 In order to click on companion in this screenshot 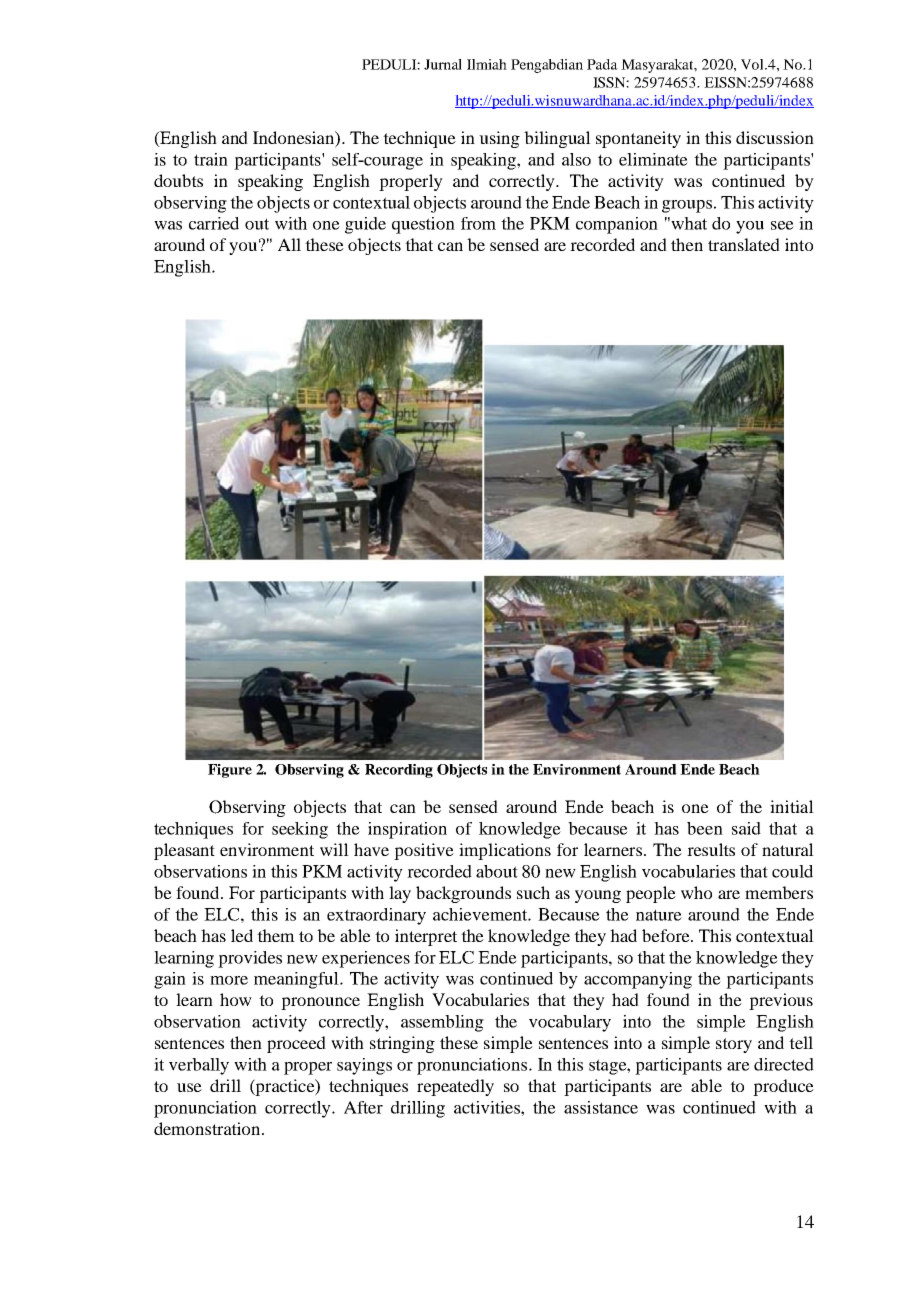, I will do `click(617, 225)`.
